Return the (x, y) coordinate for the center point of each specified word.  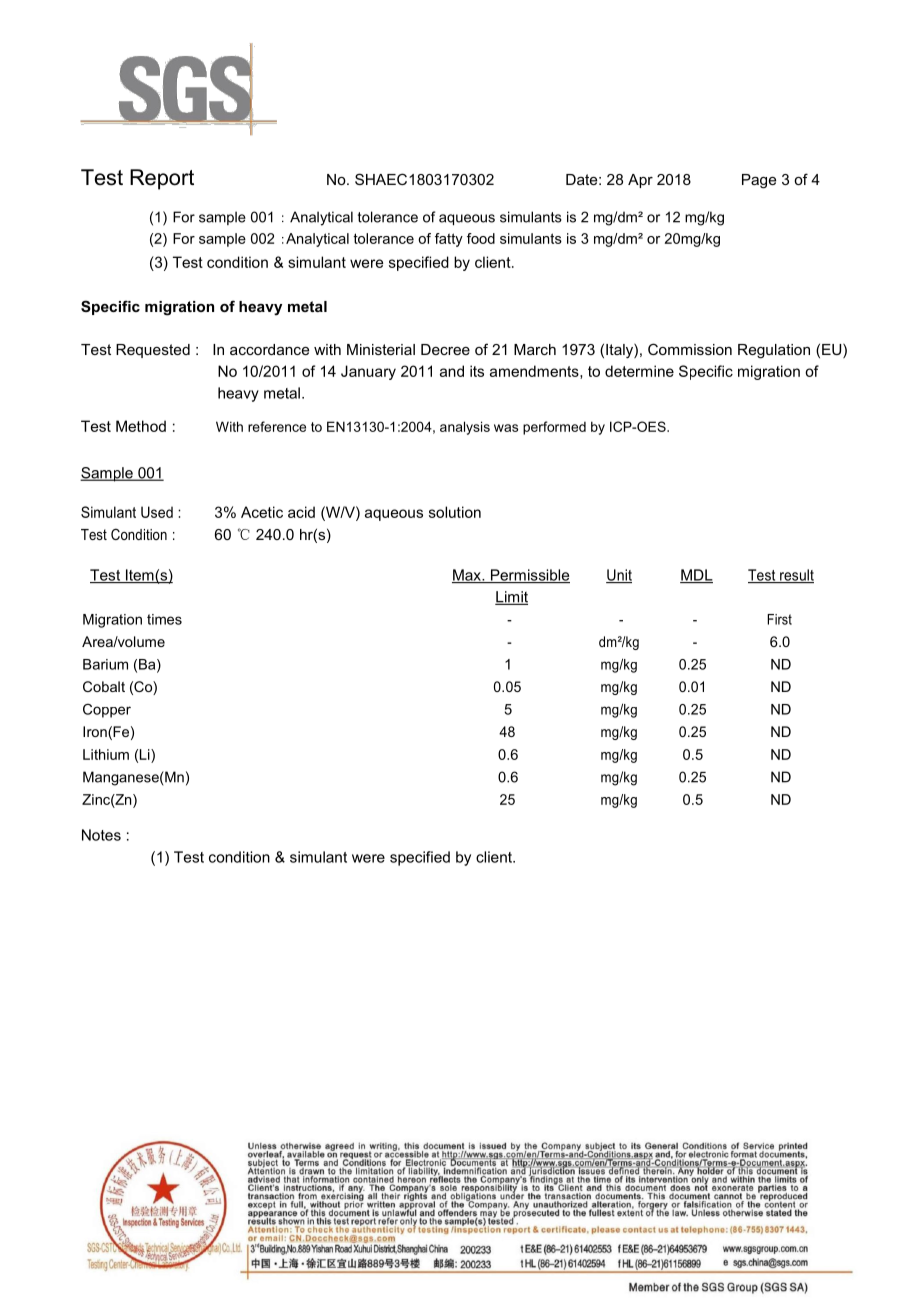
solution (455, 512)
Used (157, 512)
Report (162, 179)
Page (759, 181)
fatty (449, 240)
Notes (101, 835)
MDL (696, 576)
